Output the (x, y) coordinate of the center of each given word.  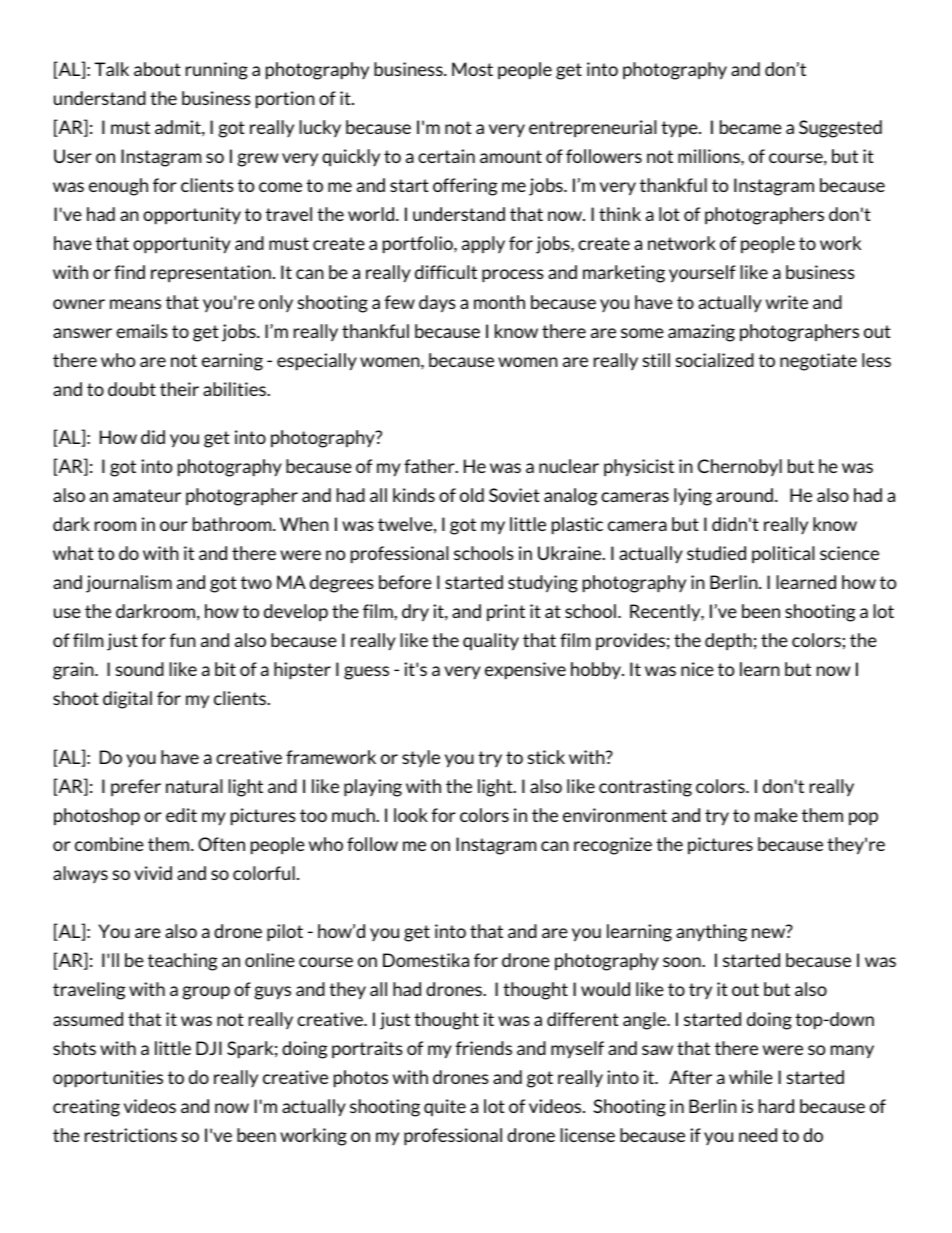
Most (472, 69)
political (783, 555)
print (506, 612)
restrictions (131, 1135)
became (751, 127)
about (157, 69)
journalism (129, 584)
